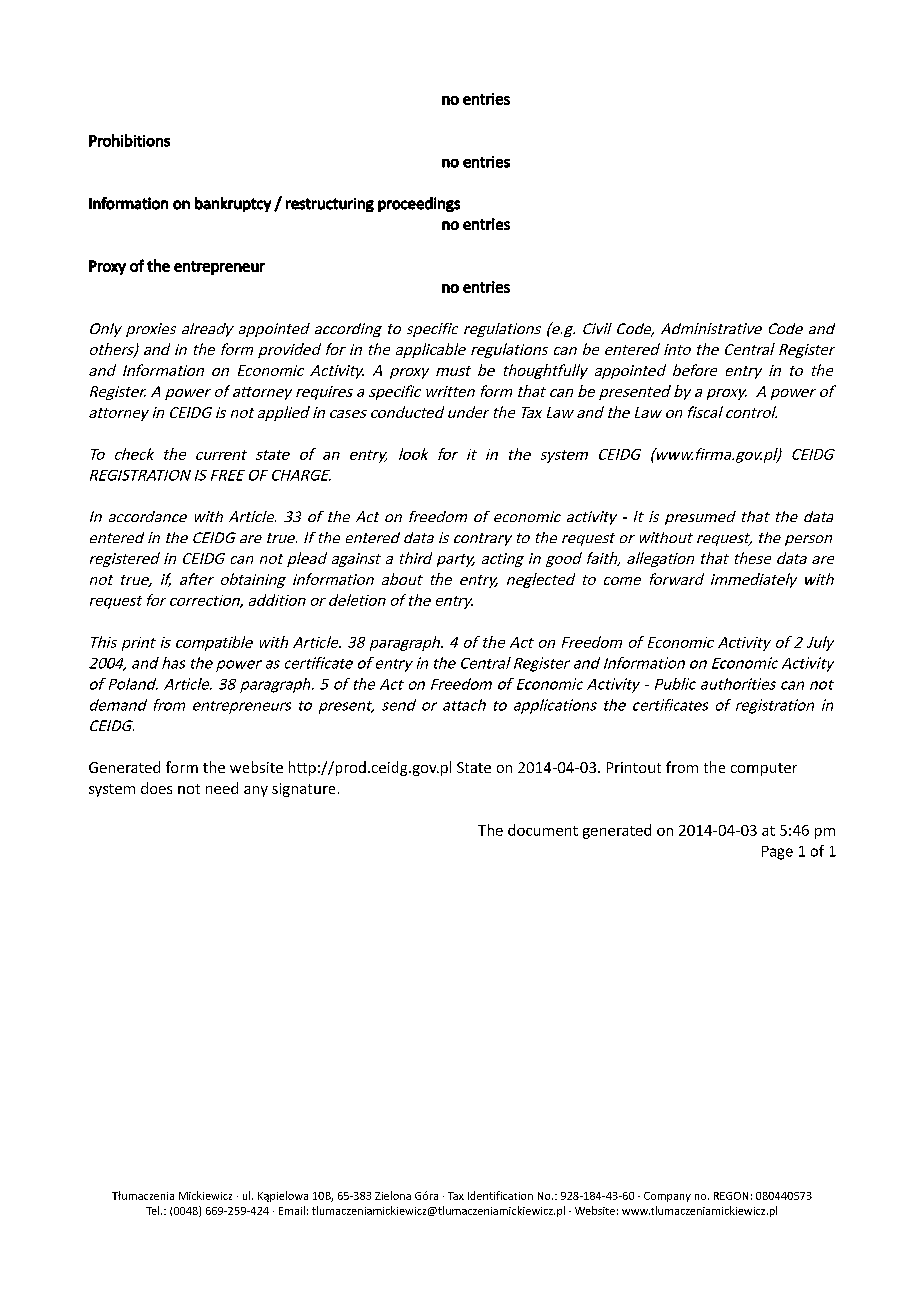 Image resolution: width=924 pixels, height=1308 pixels. I want to click on Page, so click(777, 853).
